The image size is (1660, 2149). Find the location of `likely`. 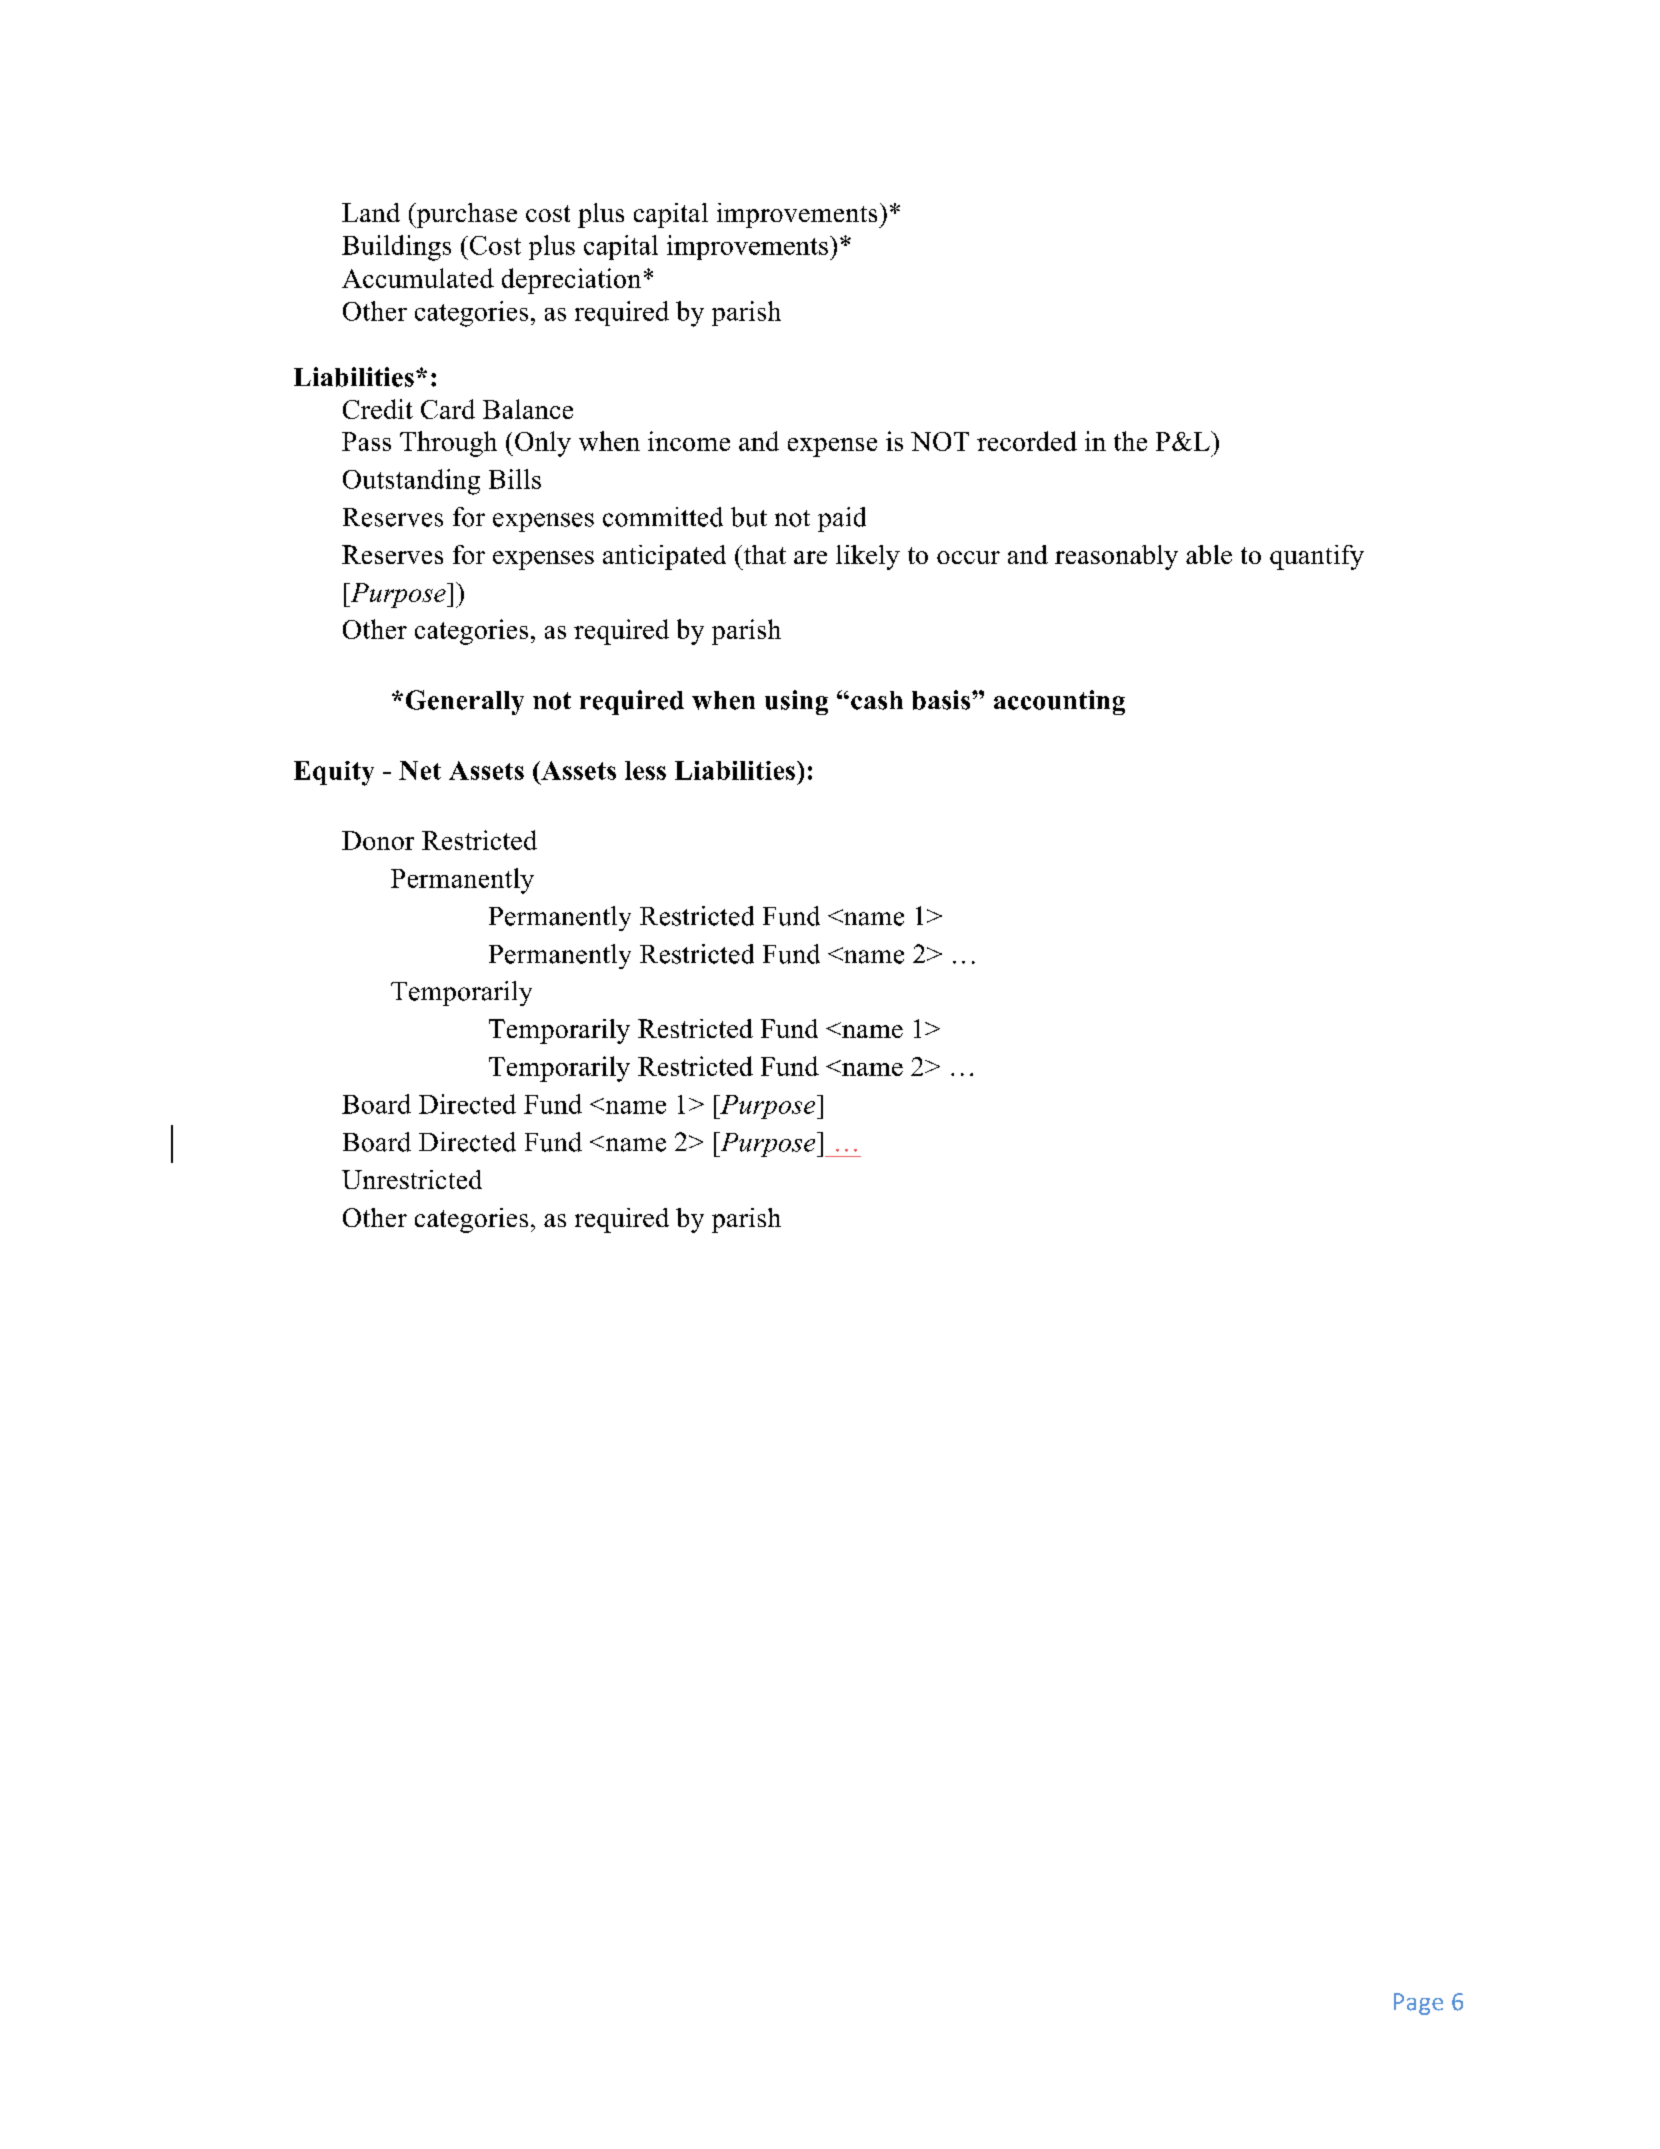

likely is located at coordinates (868, 557).
